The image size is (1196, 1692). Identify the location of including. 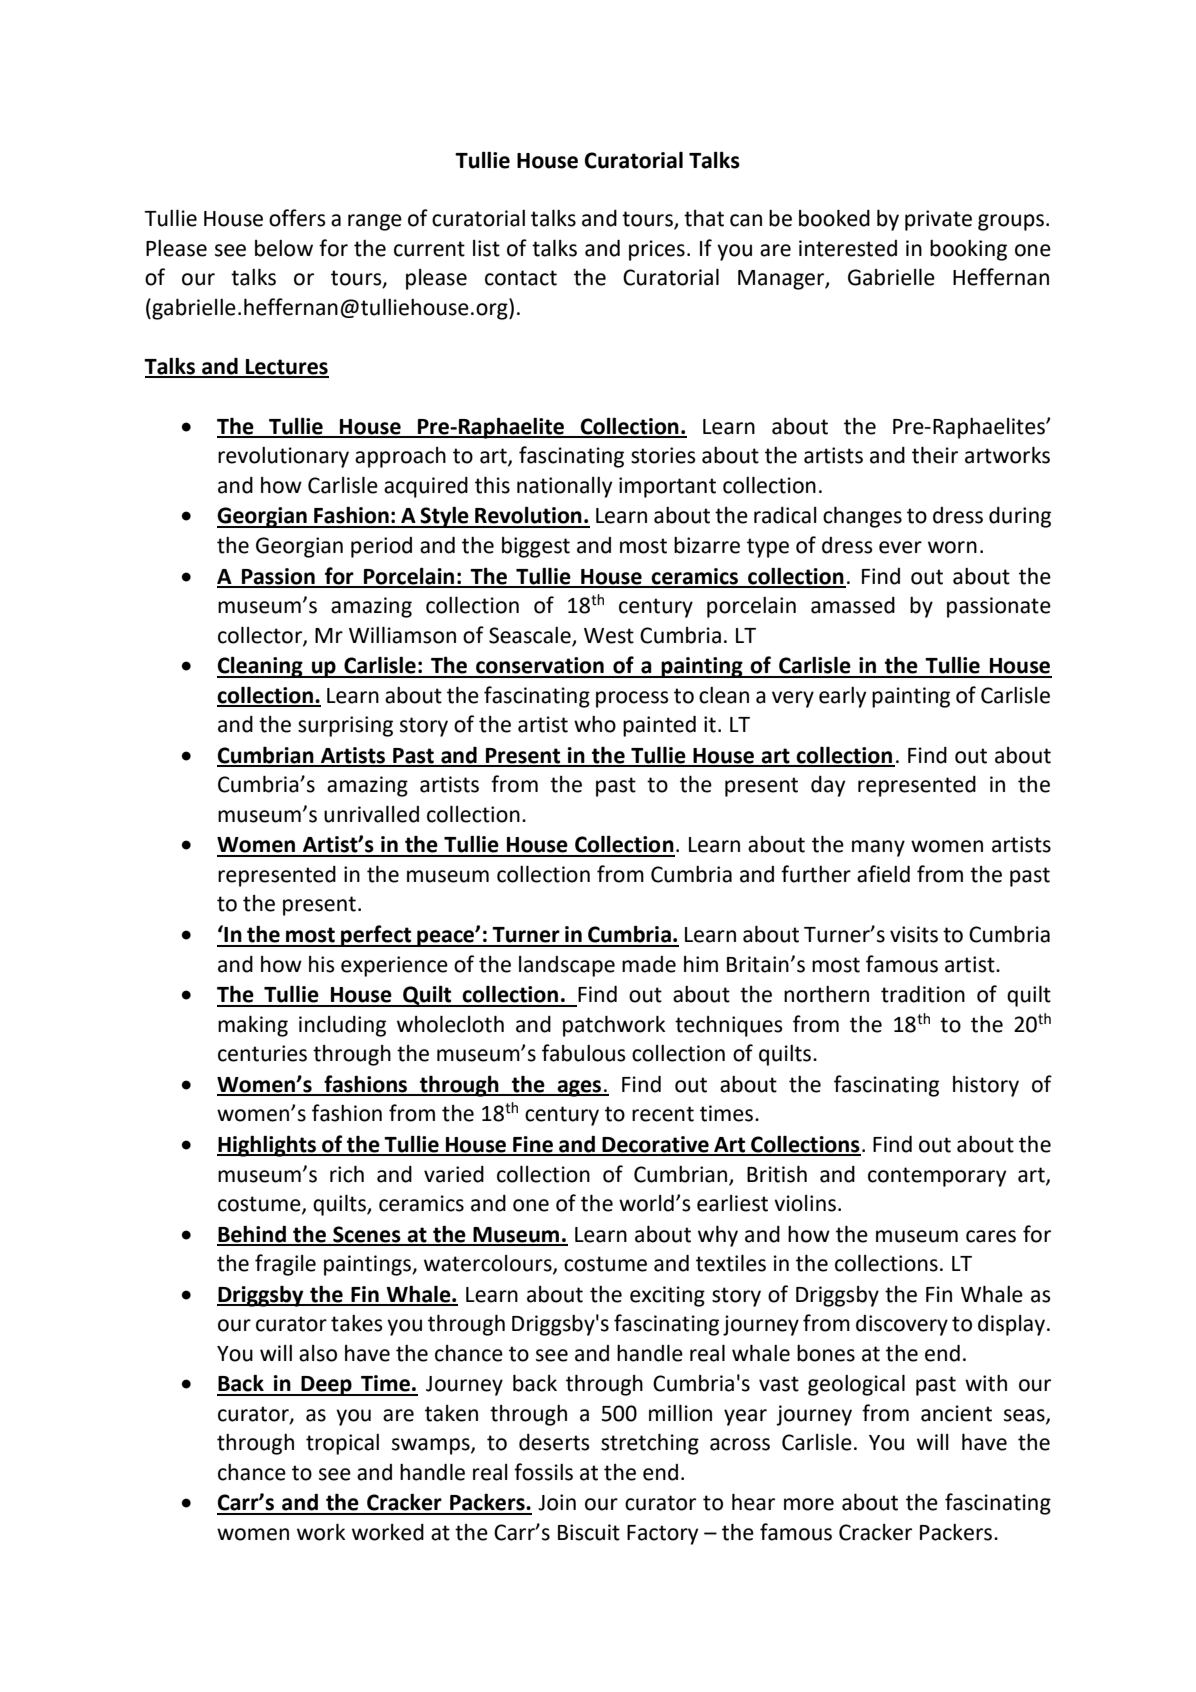
(342, 1026).
